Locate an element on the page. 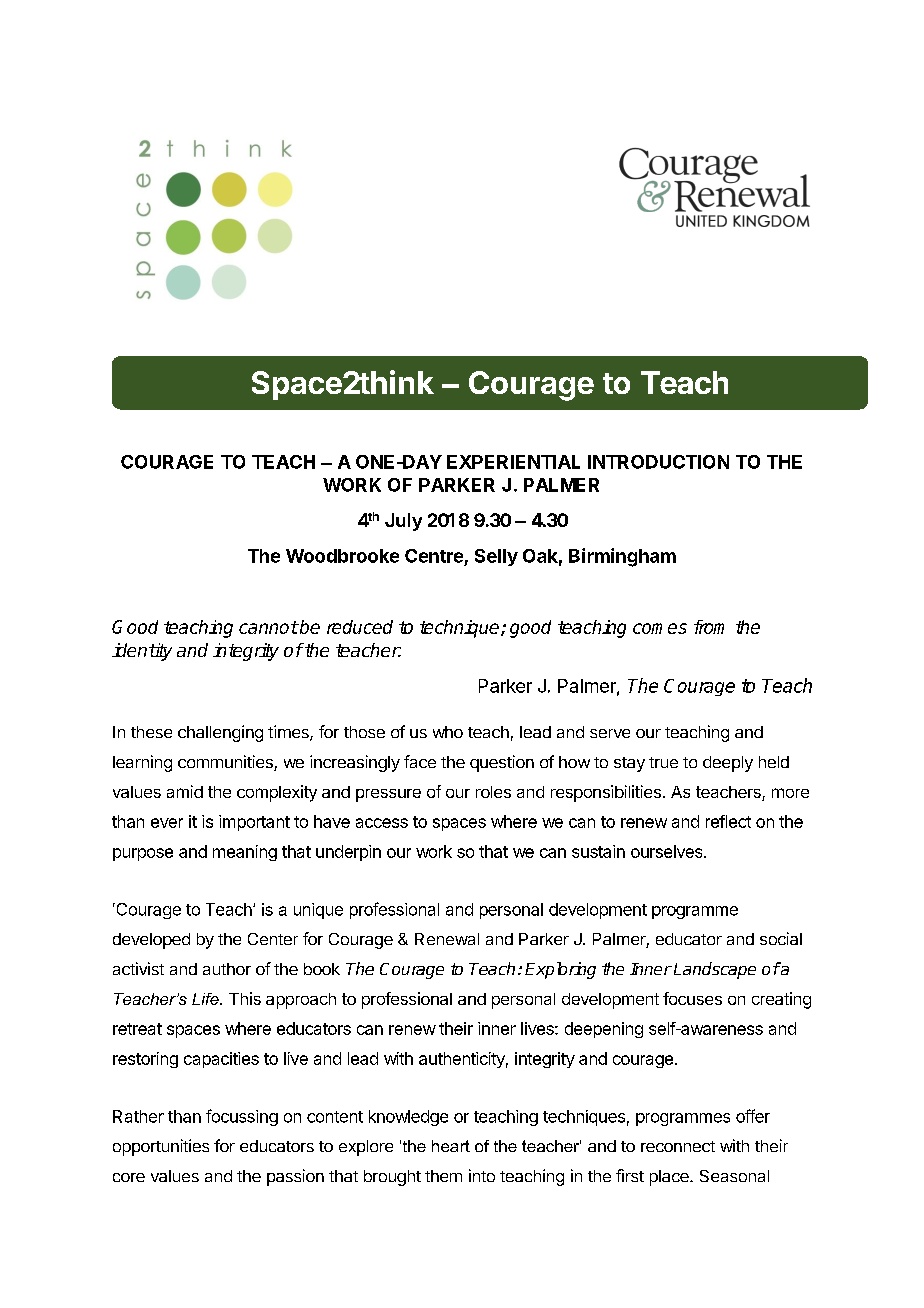 The image size is (924, 1308). reduced is located at coordinates (360, 627).
